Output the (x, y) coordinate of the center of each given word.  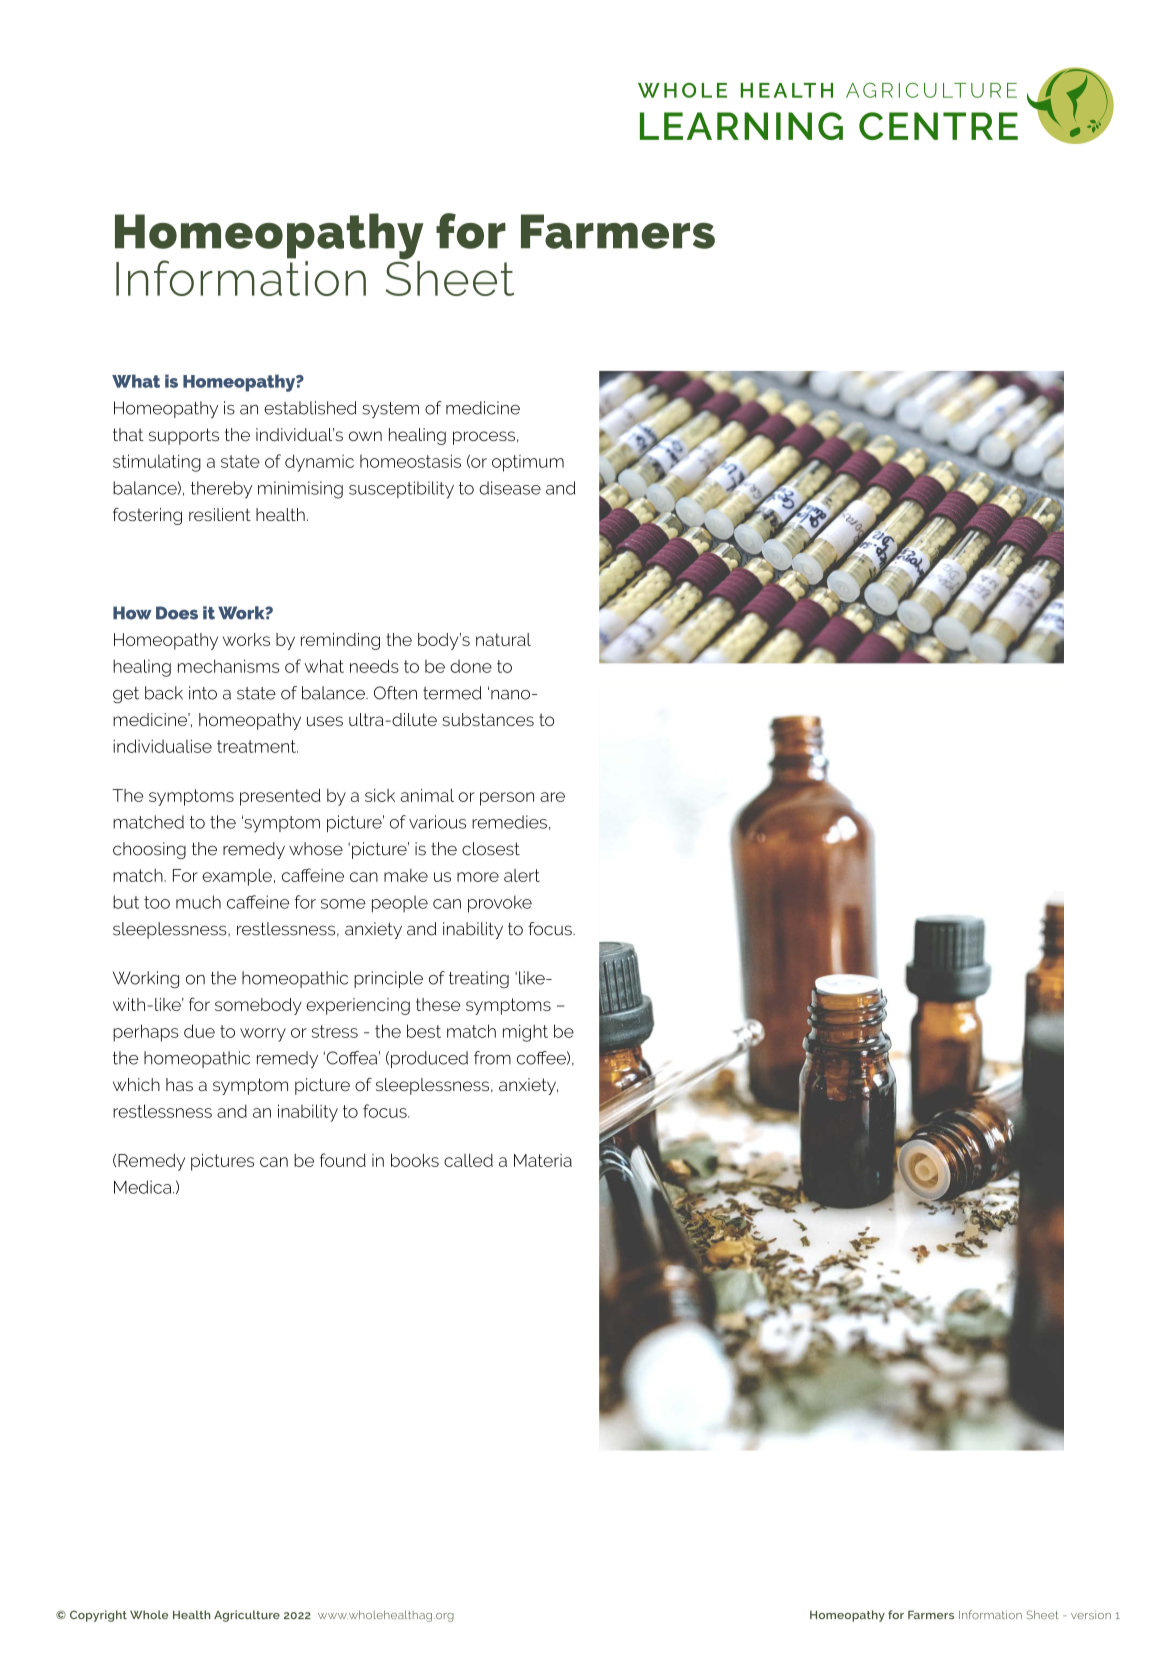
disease (510, 488)
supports (184, 436)
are (552, 797)
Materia (543, 1160)
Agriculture (247, 1616)
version (1091, 1615)
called (468, 1160)
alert (522, 875)
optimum (528, 463)
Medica (144, 1187)
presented (280, 797)
